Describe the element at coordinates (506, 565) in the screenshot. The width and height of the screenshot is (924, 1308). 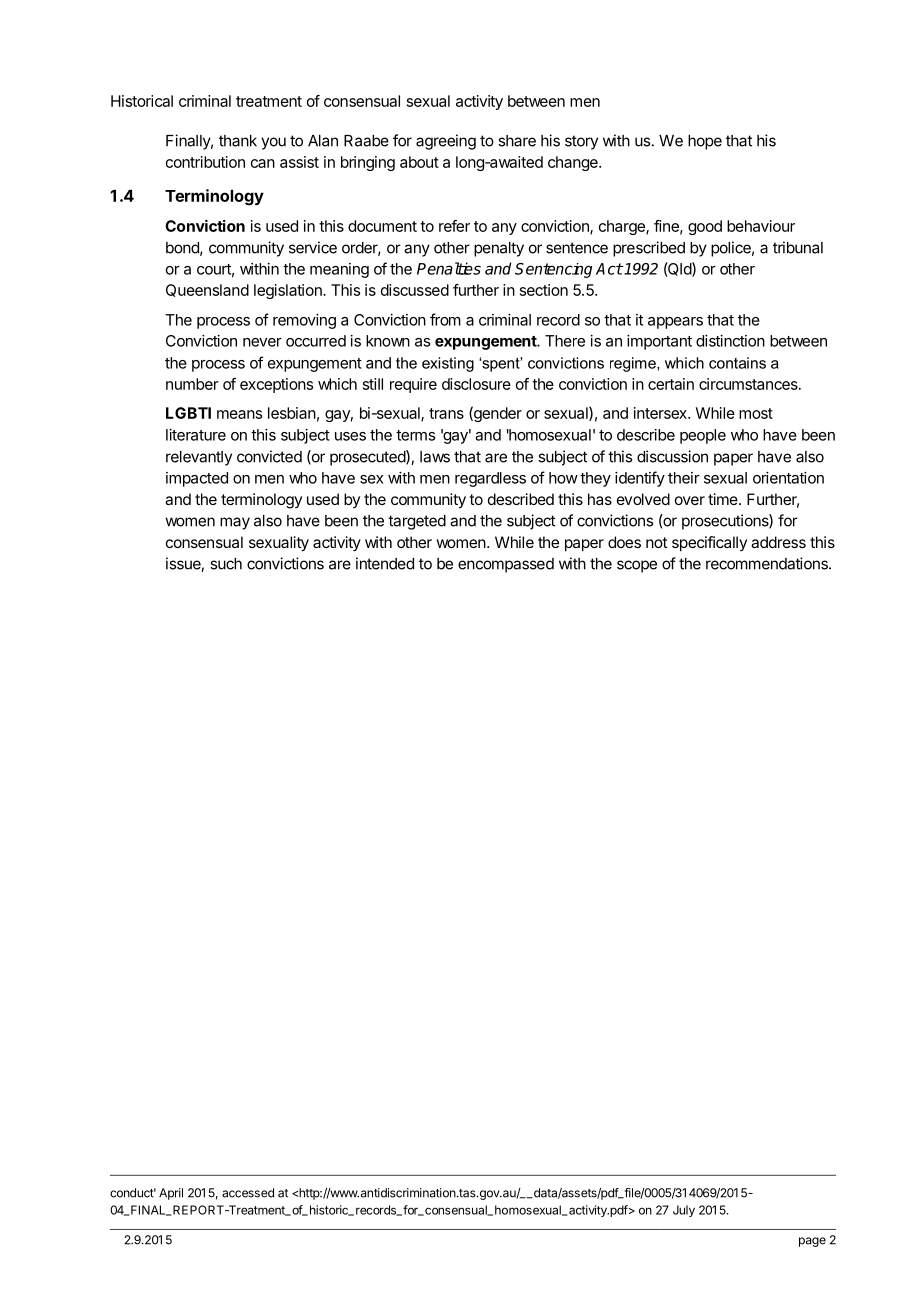
I see `encompassed` at that location.
